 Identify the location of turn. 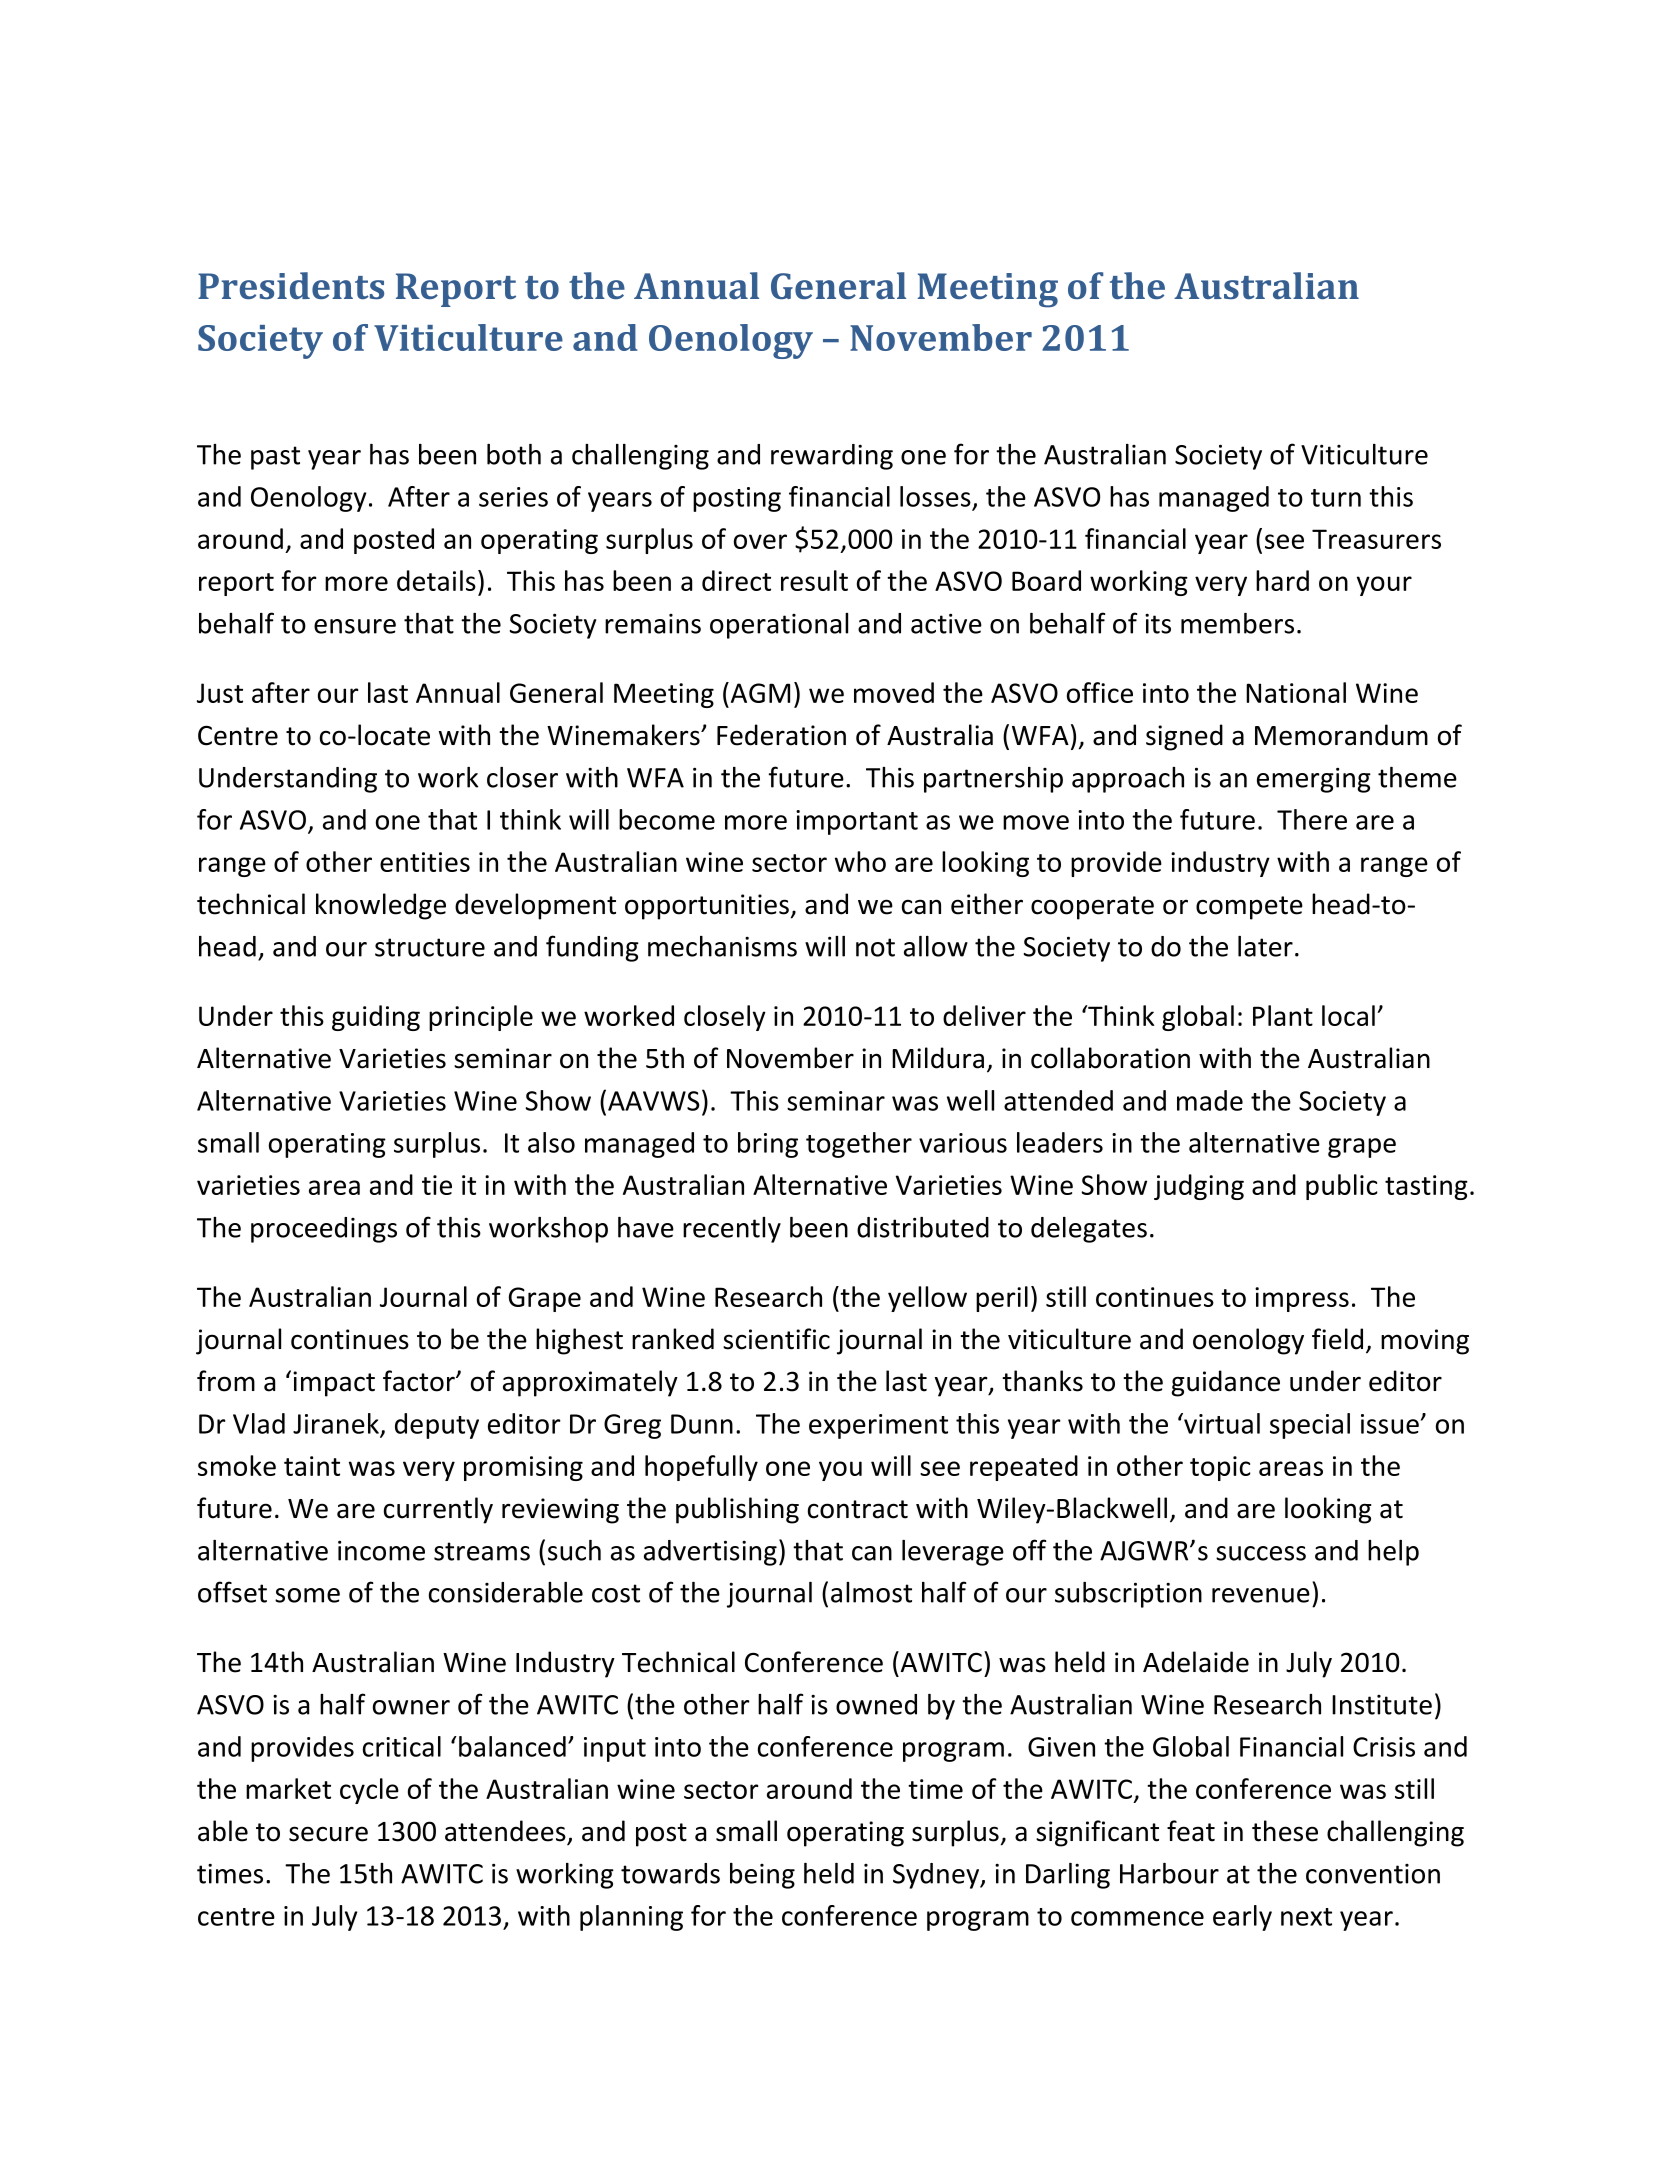
(1336, 498).
